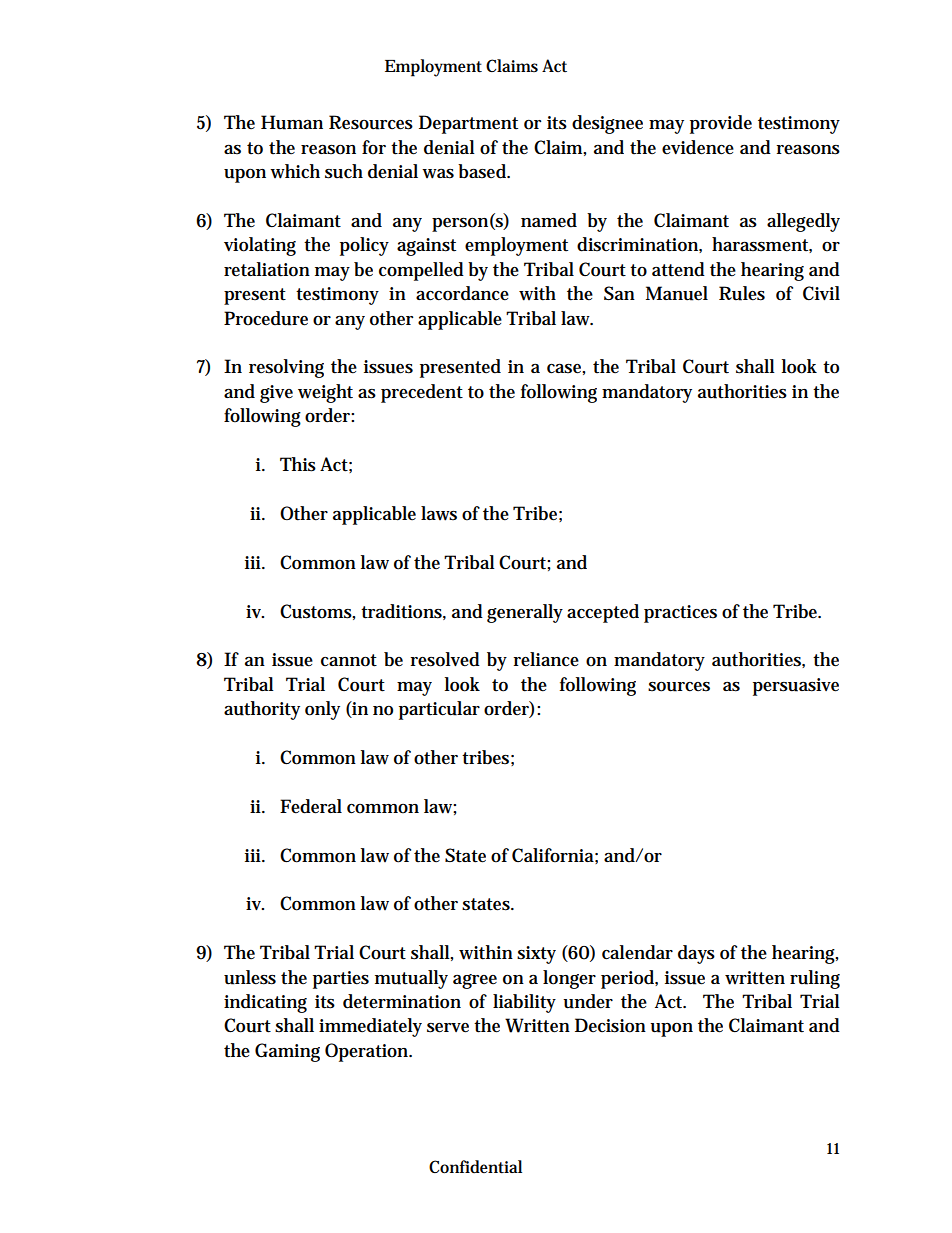  What do you see at coordinates (796, 687) in the screenshot?
I see `persuasive` at bounding box center [796, 687].
